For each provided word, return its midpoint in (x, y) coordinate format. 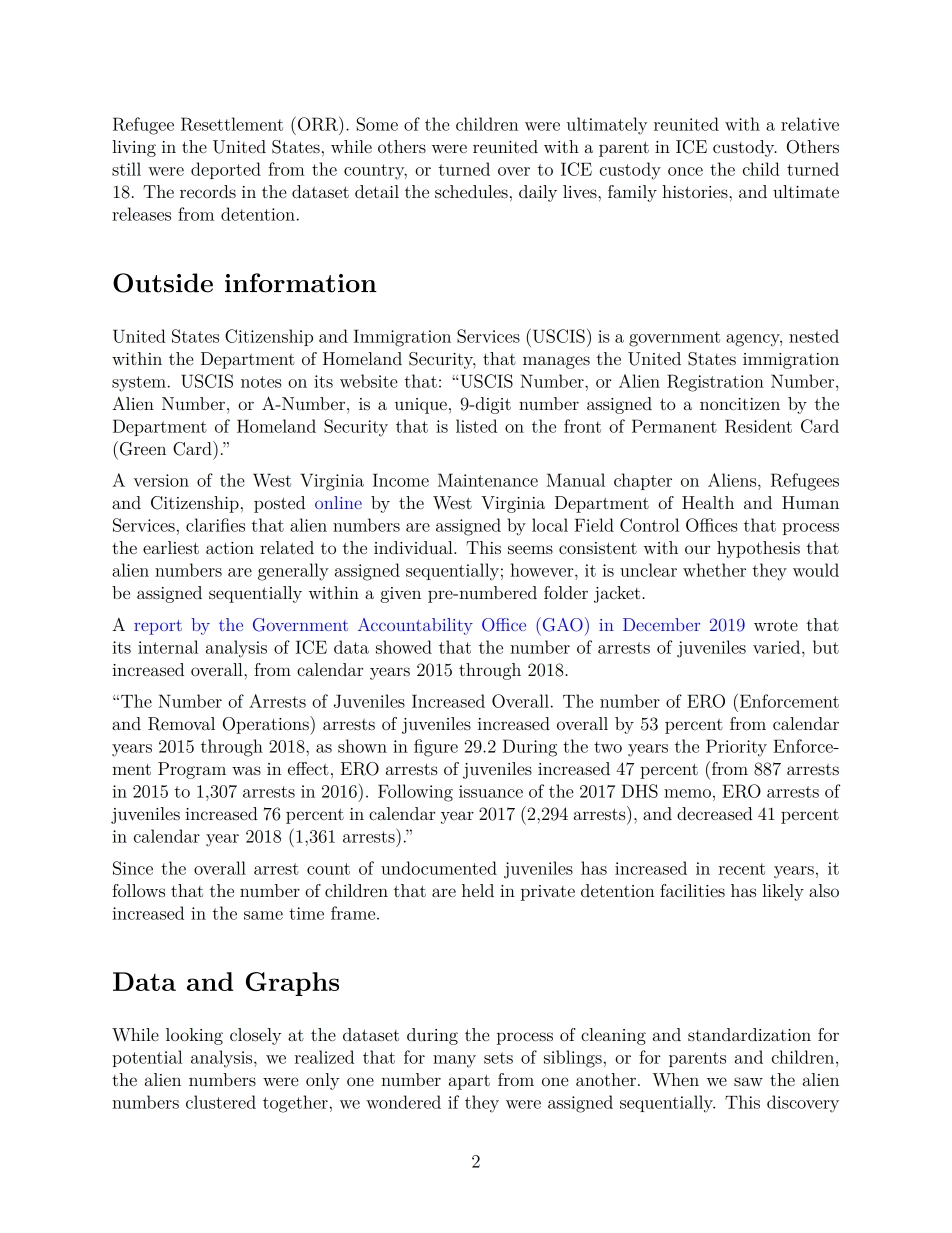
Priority (736, 748)
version (161, 480)
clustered (221, 1102)
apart (469, 1082)
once (685, 171)
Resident (758, 426)
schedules (471, 191)
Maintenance (488, 480)
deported (226, 170)
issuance (491, 791)
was (246, 770)
